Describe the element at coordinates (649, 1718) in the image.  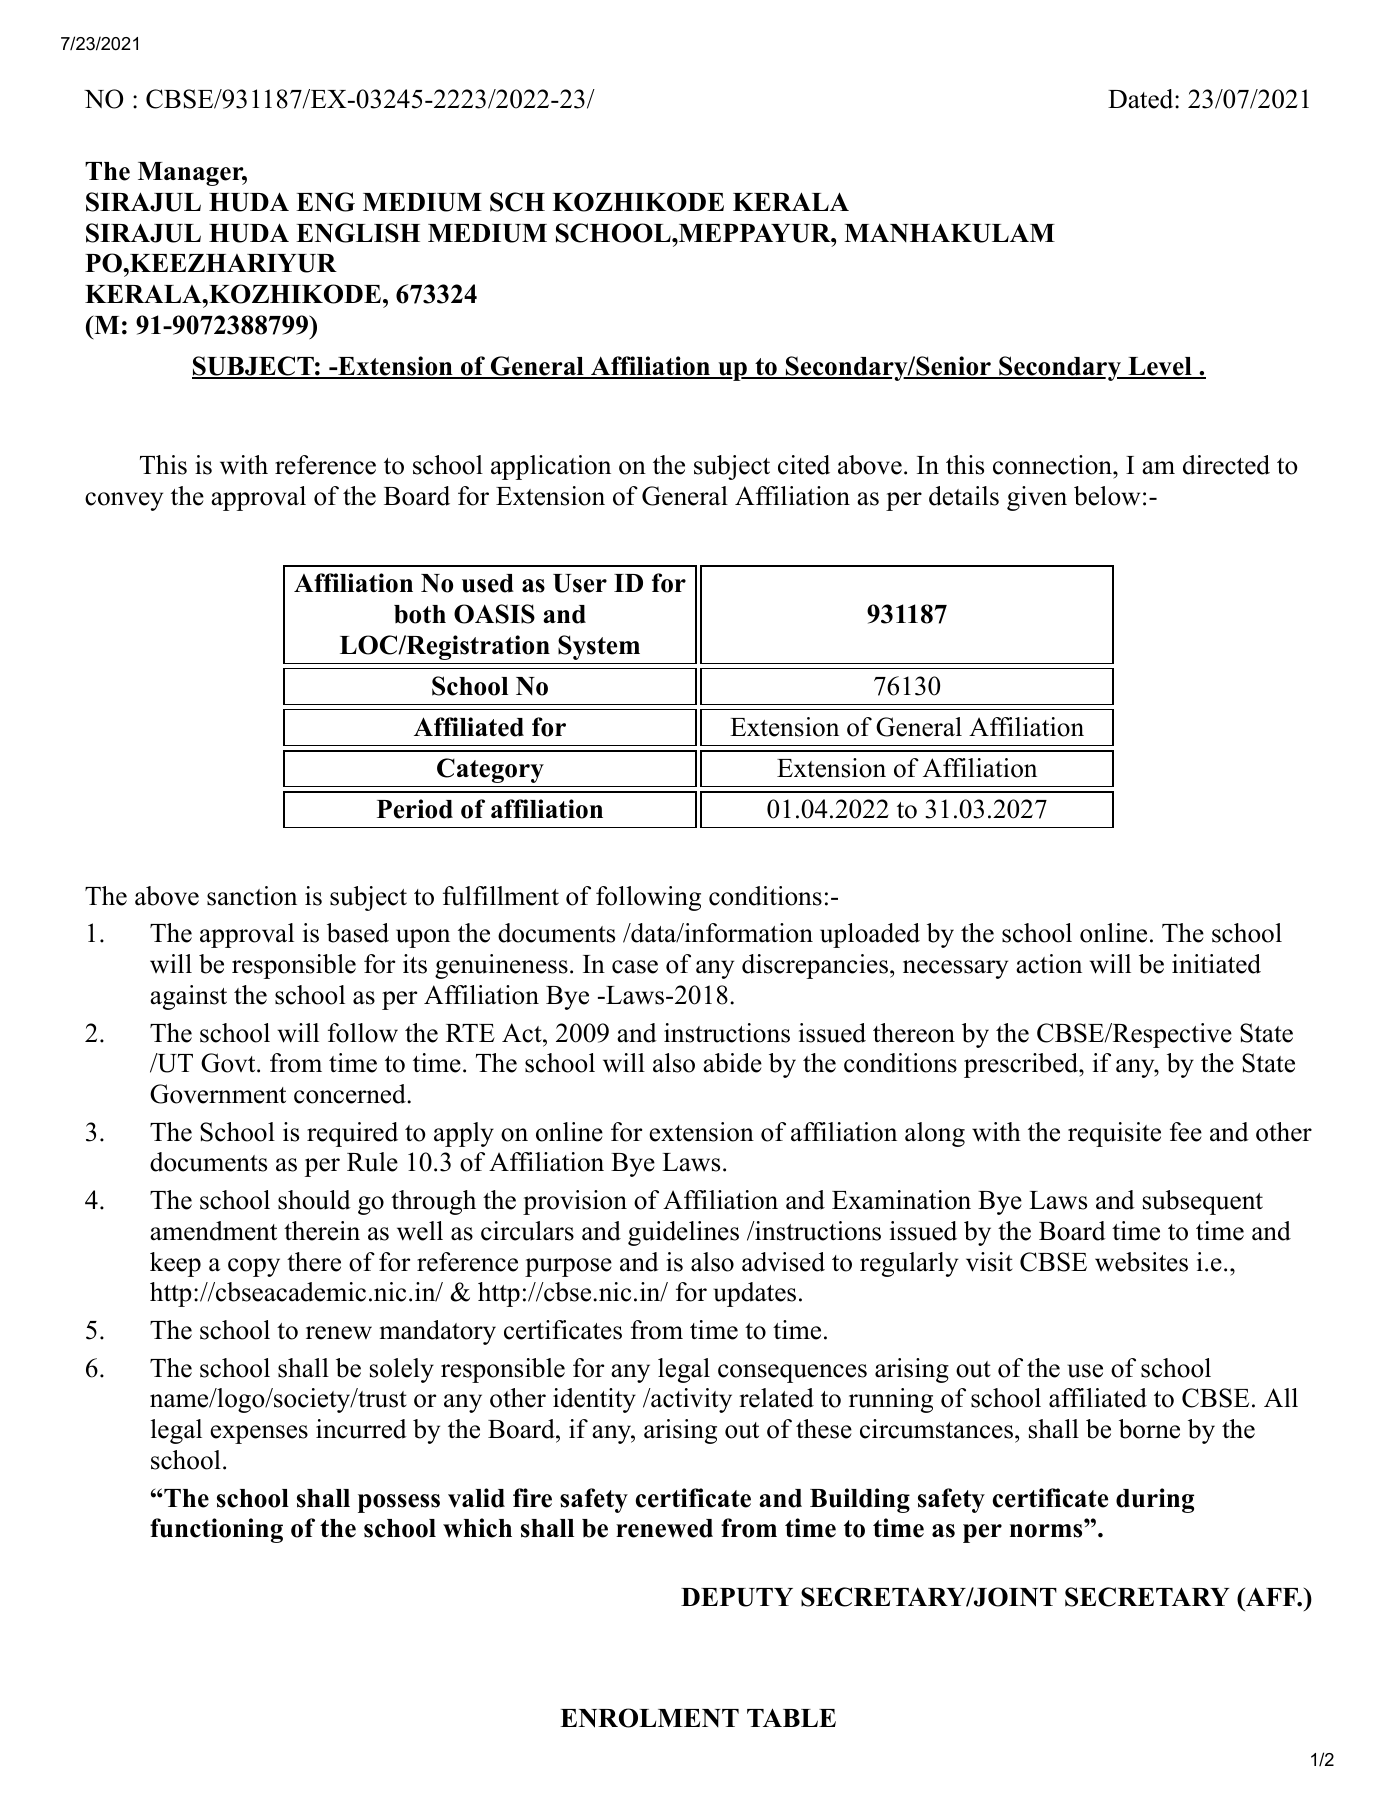
I see `ENROLMENT` at that location.
